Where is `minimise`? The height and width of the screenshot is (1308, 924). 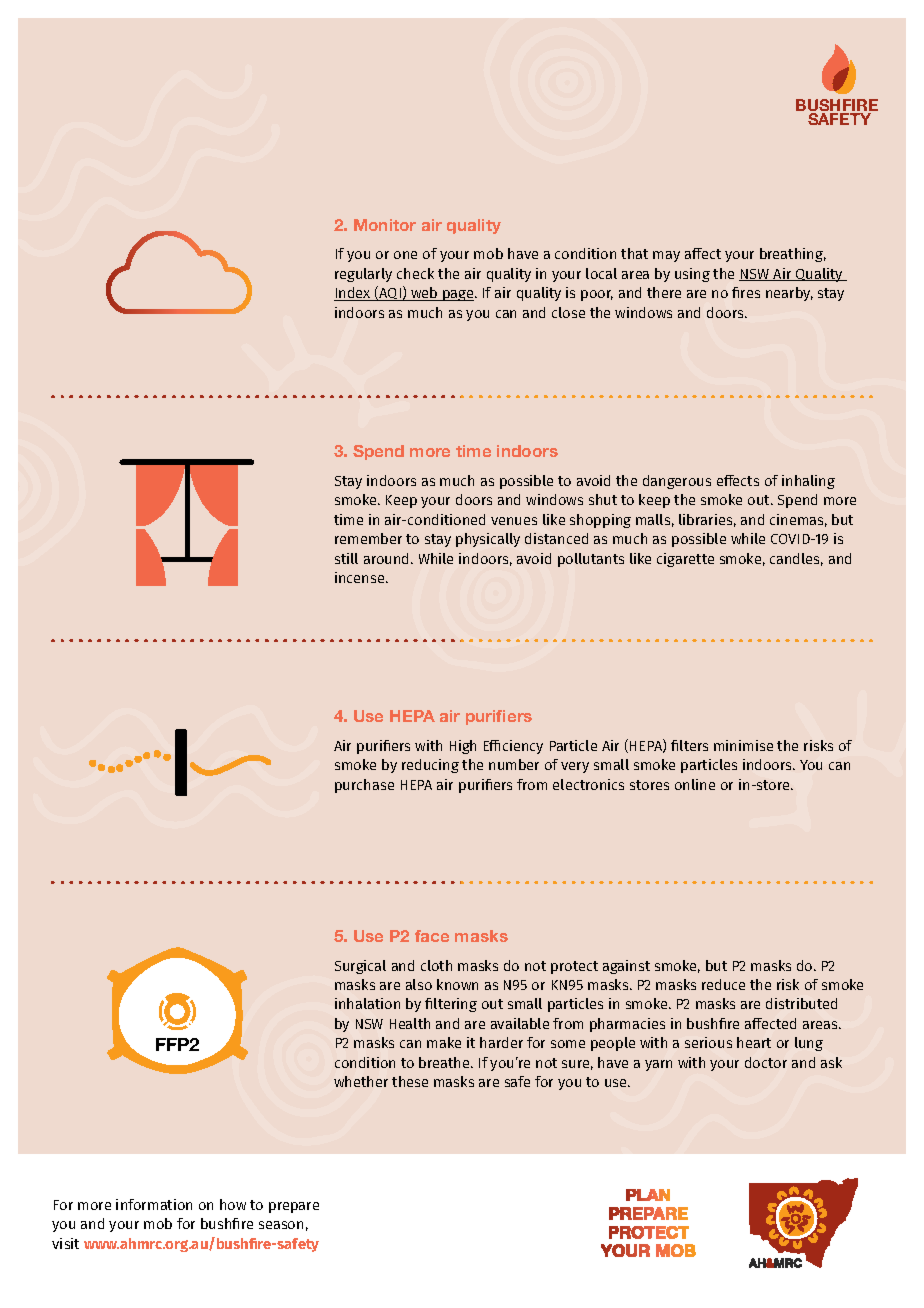 minimise is located at coordinates (743, 745).
